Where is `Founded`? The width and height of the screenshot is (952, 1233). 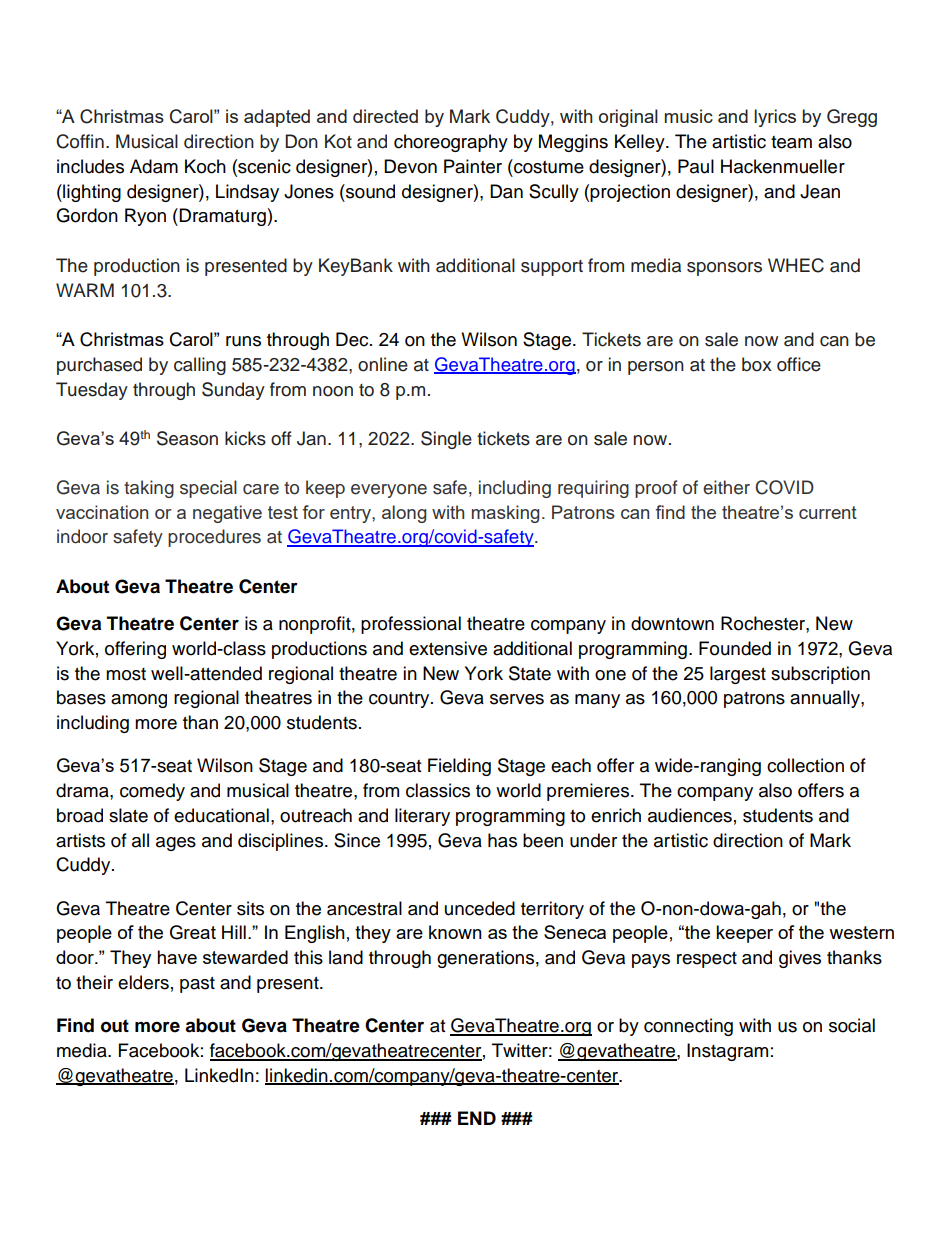 Founded is located at coordinates (735, 648).
